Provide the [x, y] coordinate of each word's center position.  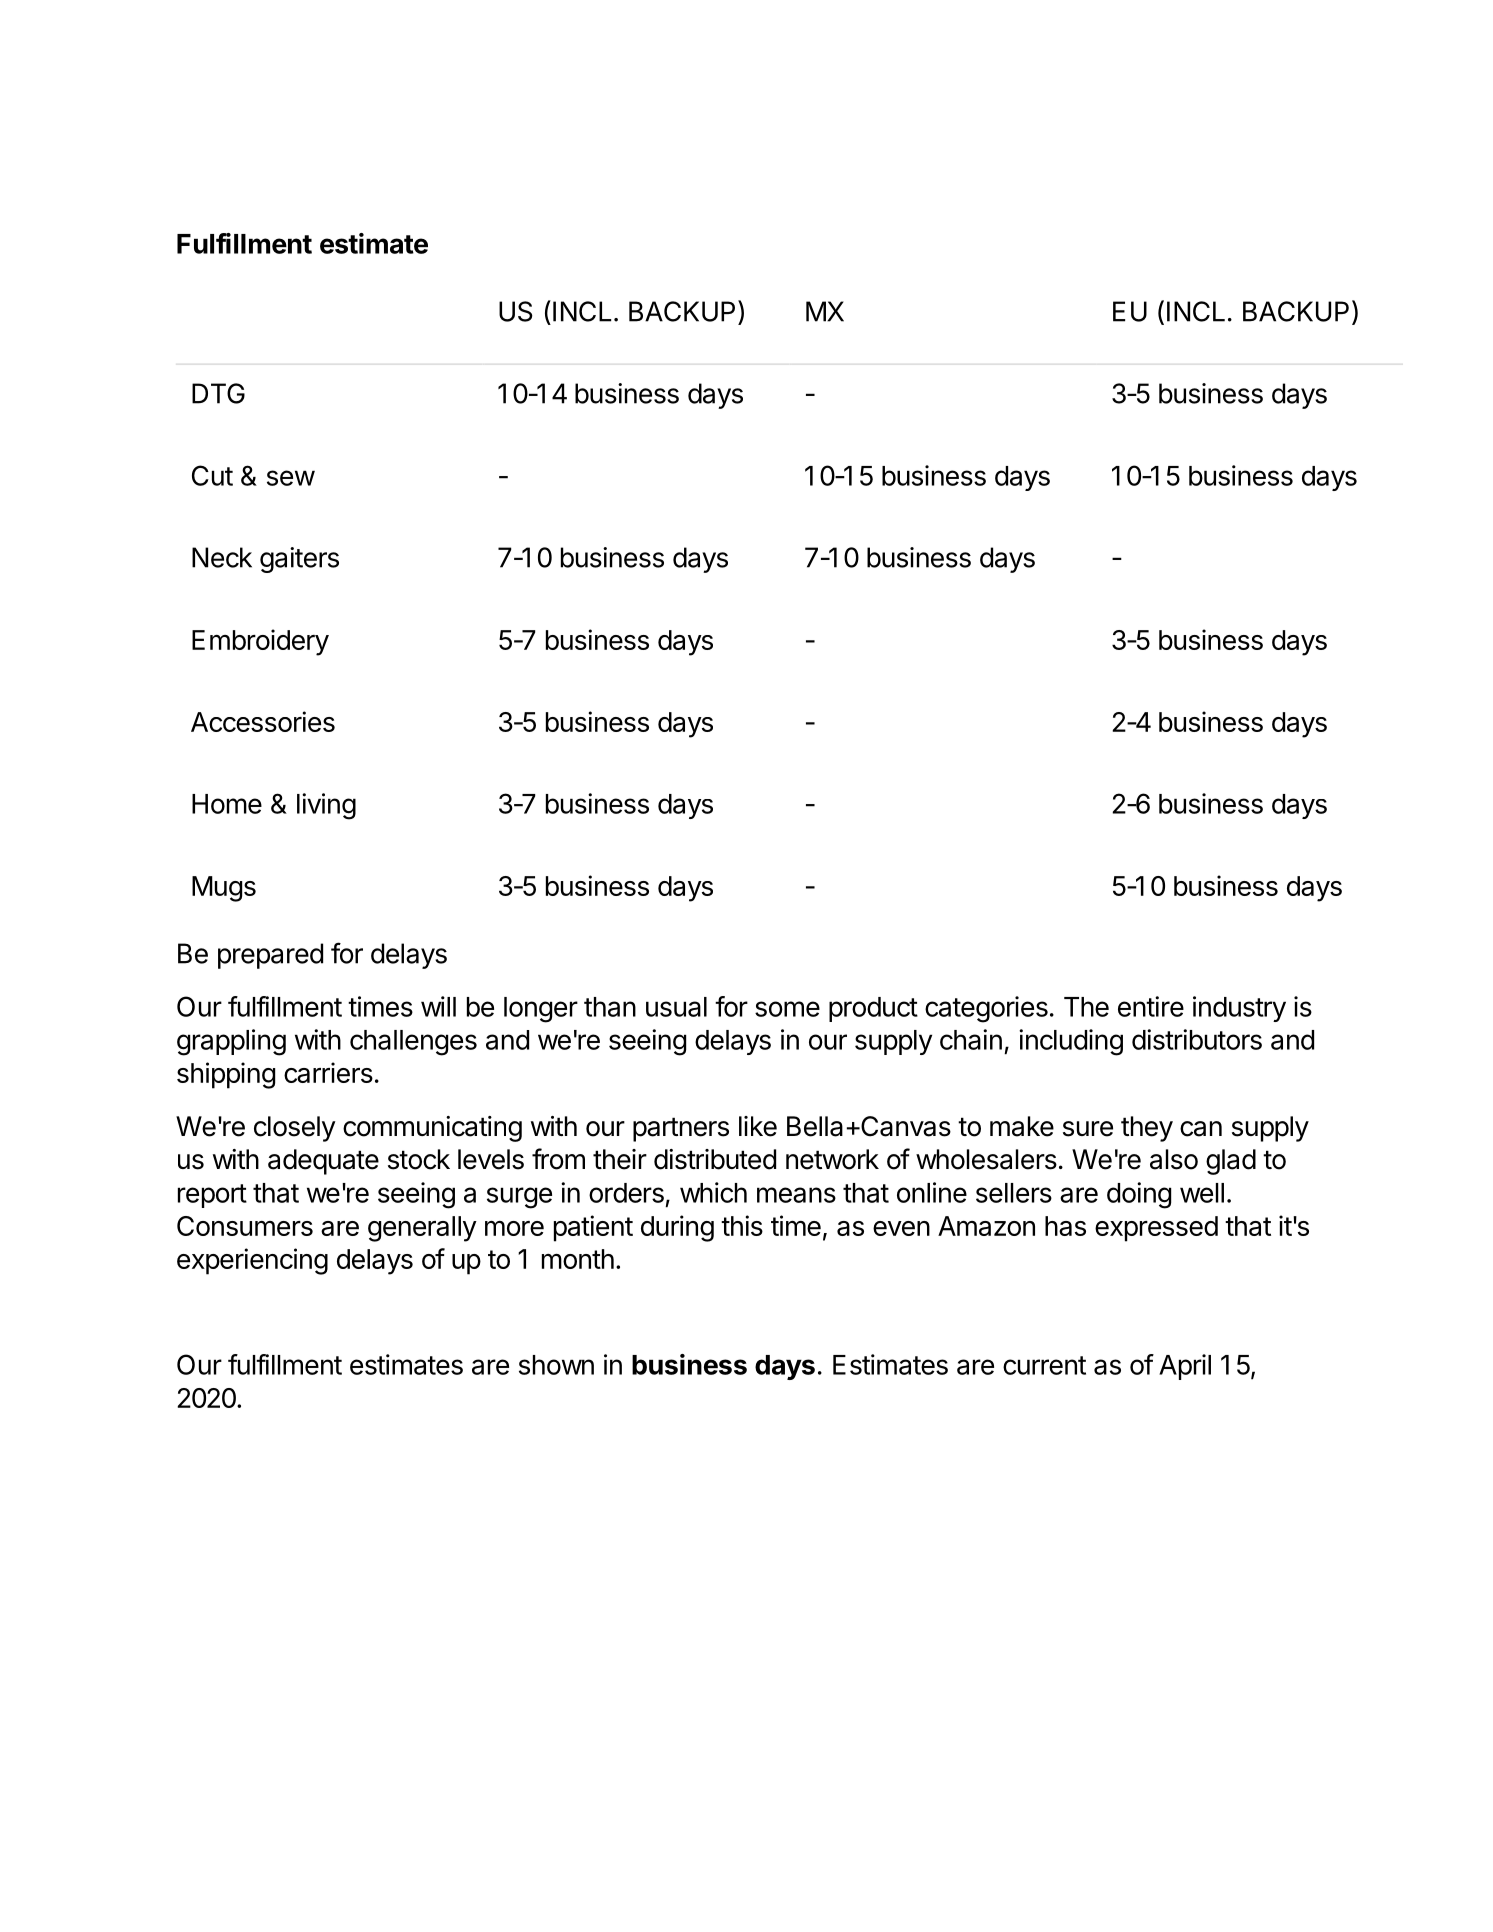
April [1185, 1367]
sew [291, 478]
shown [556, 1365]
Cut [212, 475]
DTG [218, 393]
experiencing [252, 1261]
